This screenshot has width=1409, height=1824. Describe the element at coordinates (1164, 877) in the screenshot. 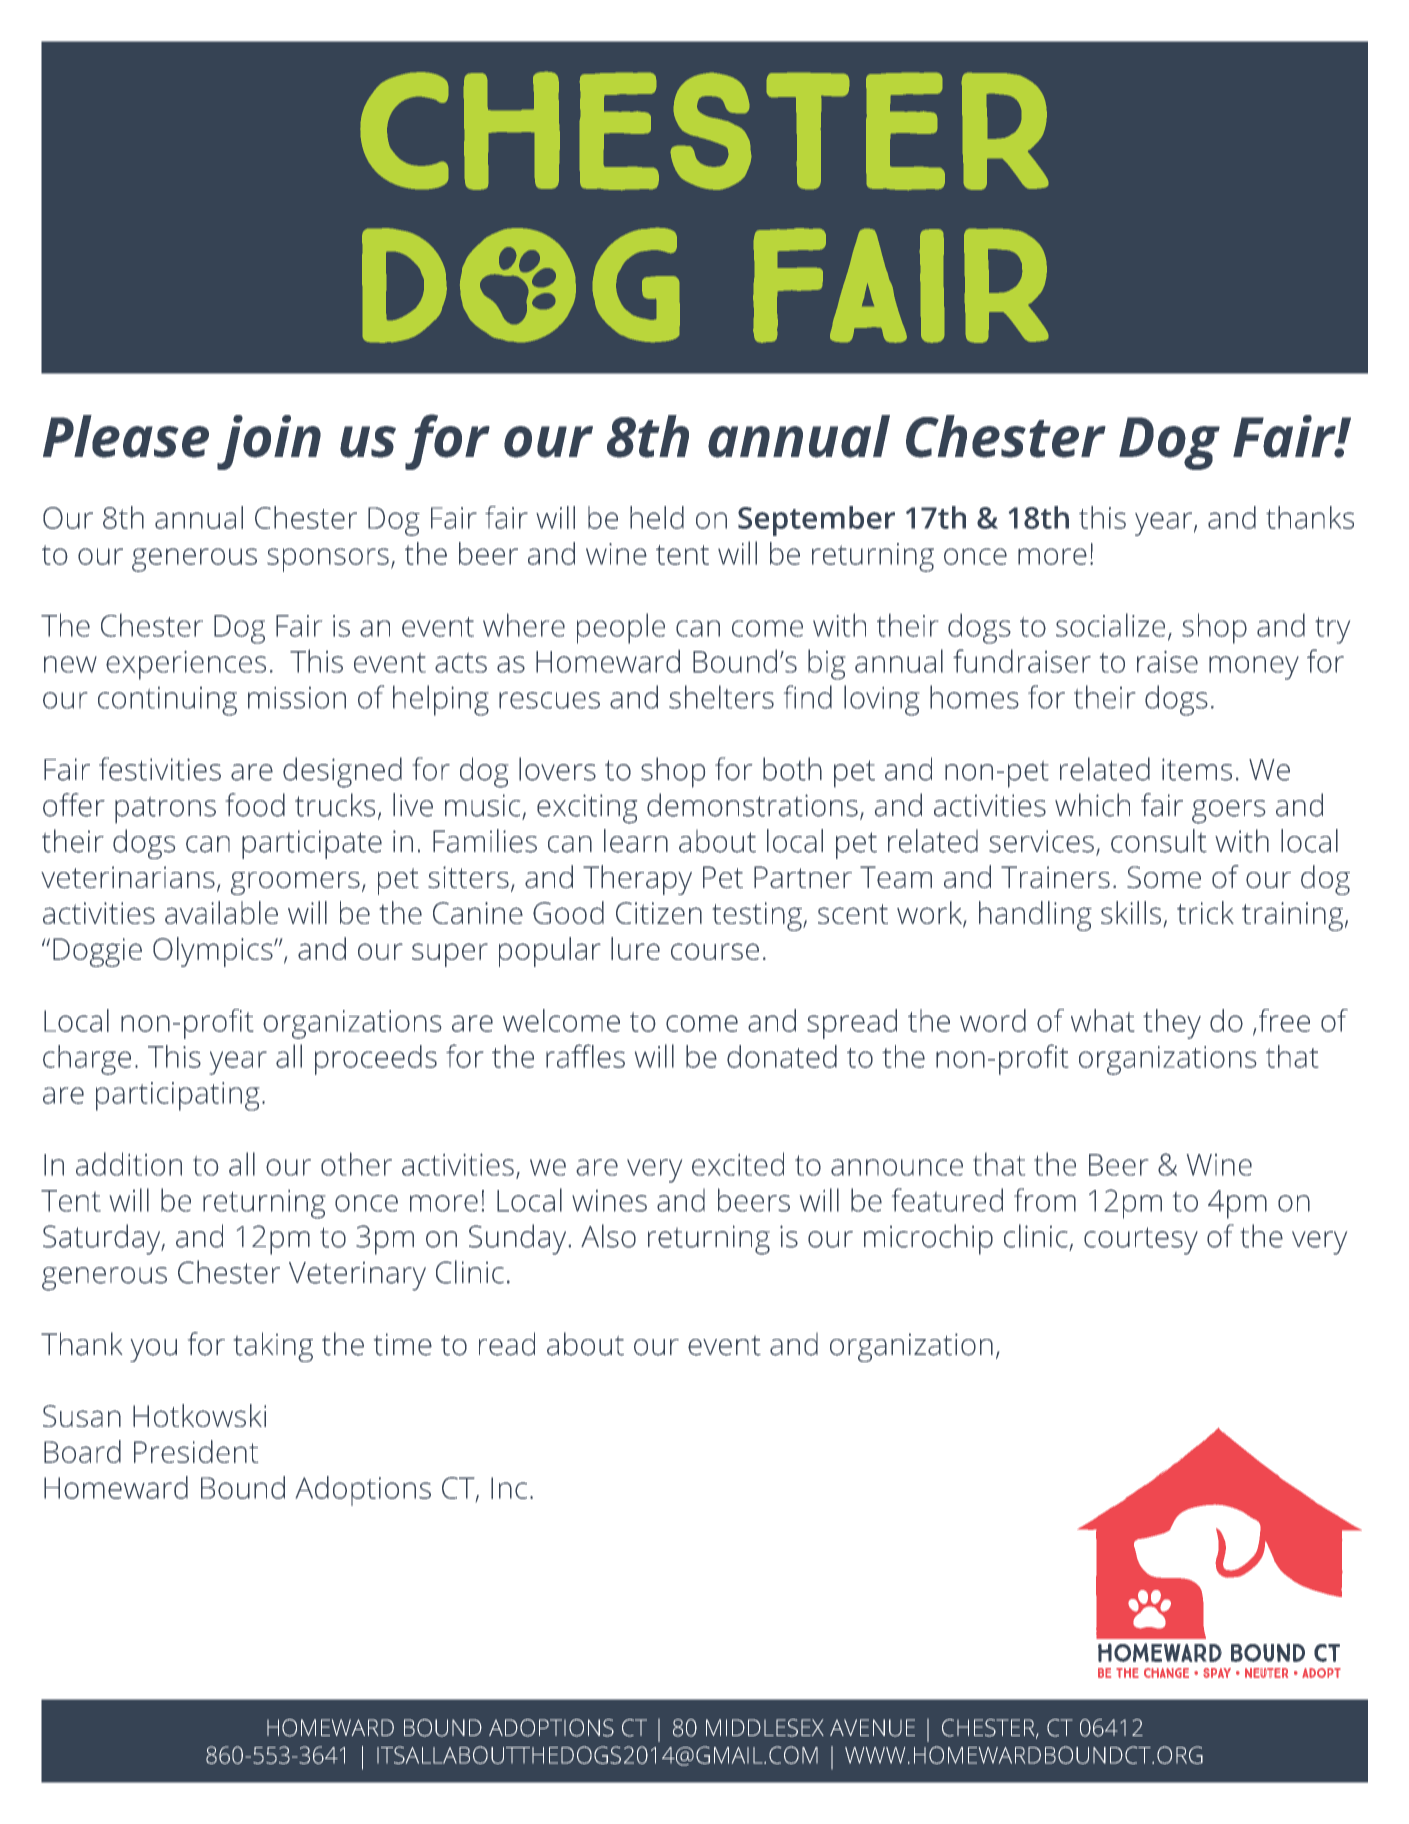

I see `Some` at that location.
